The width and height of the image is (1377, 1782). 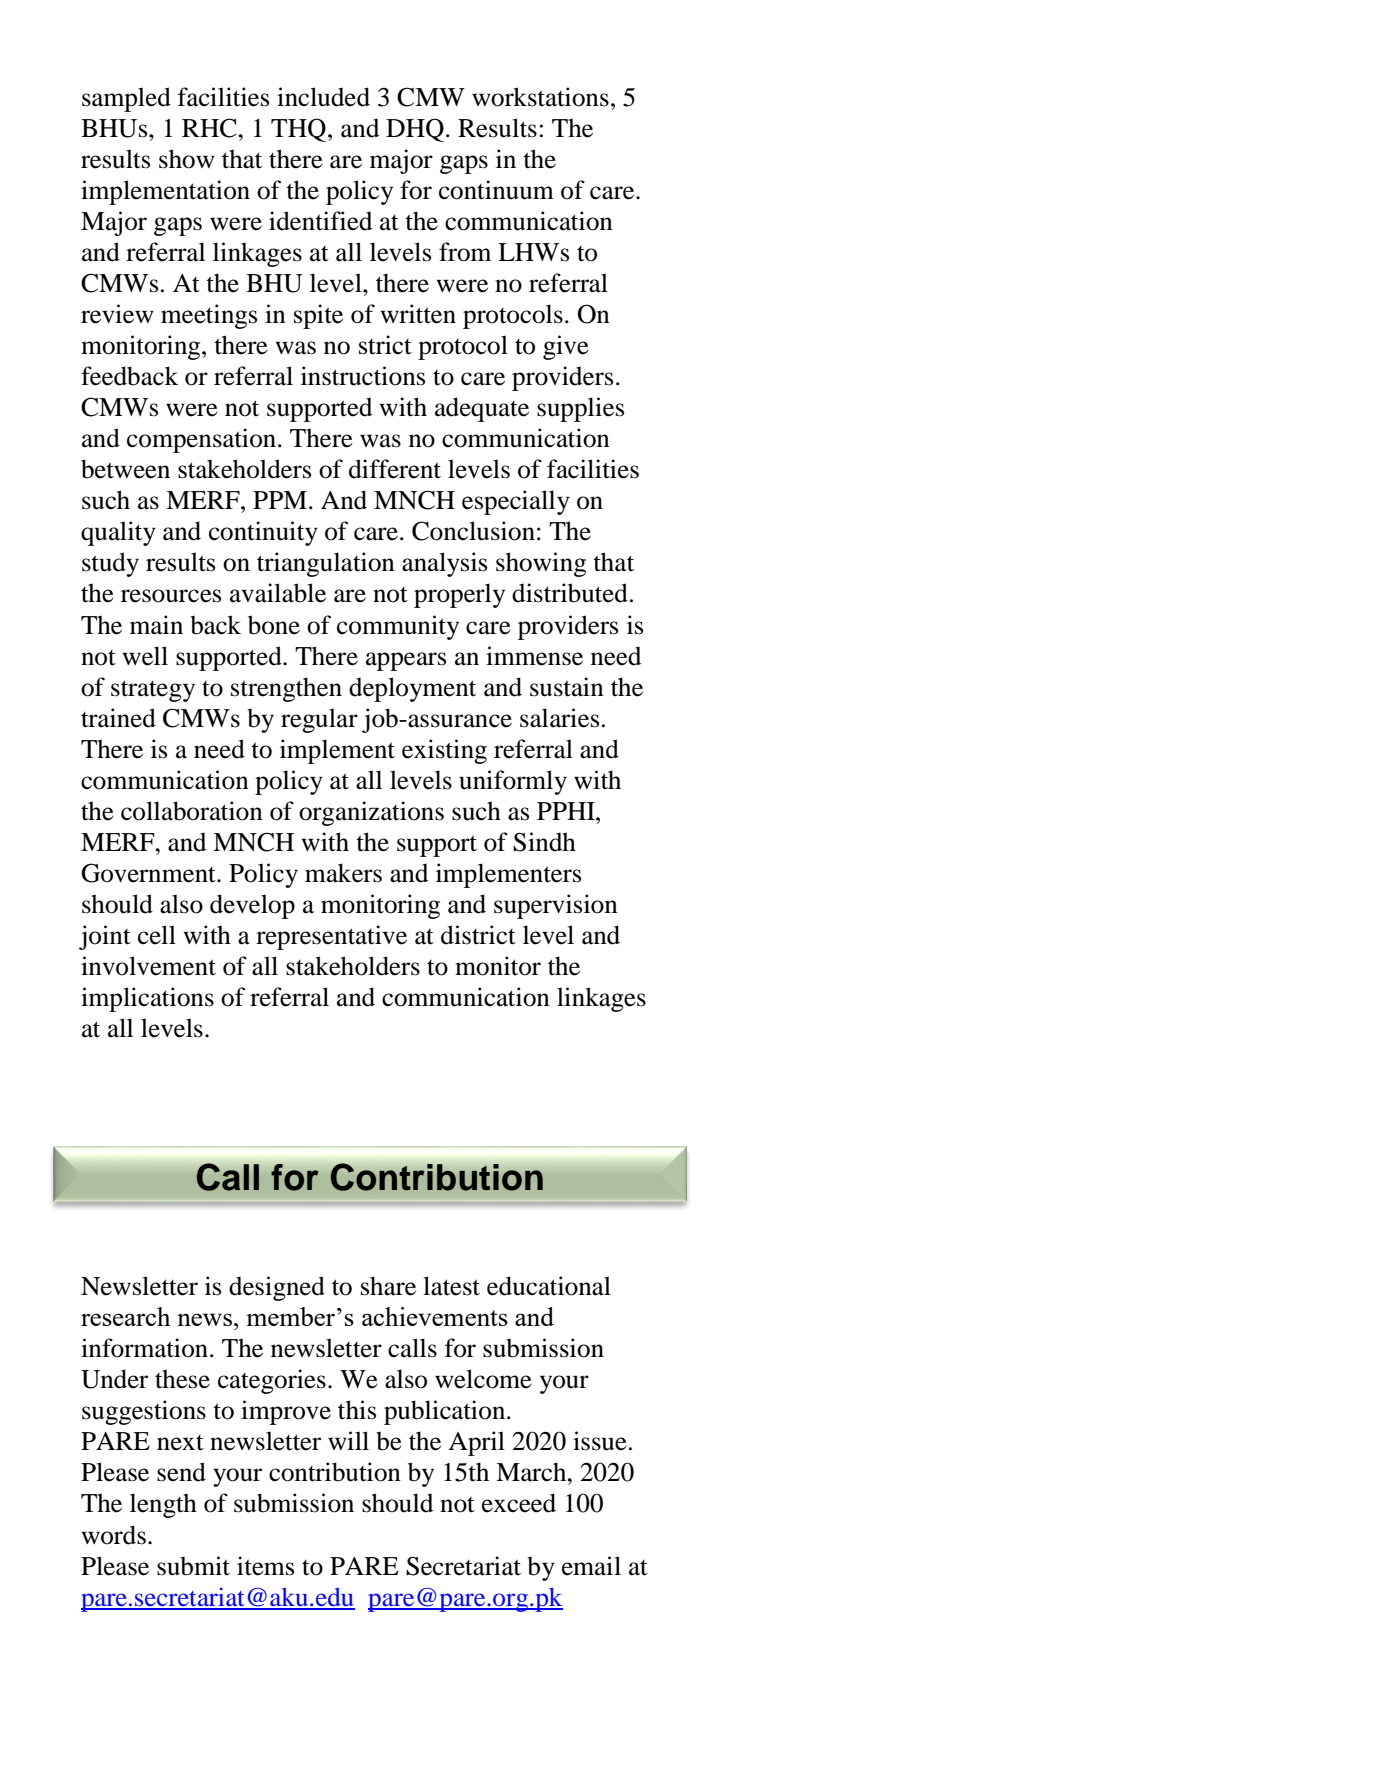 I want to click on representative, so click(x=331, y=937).
